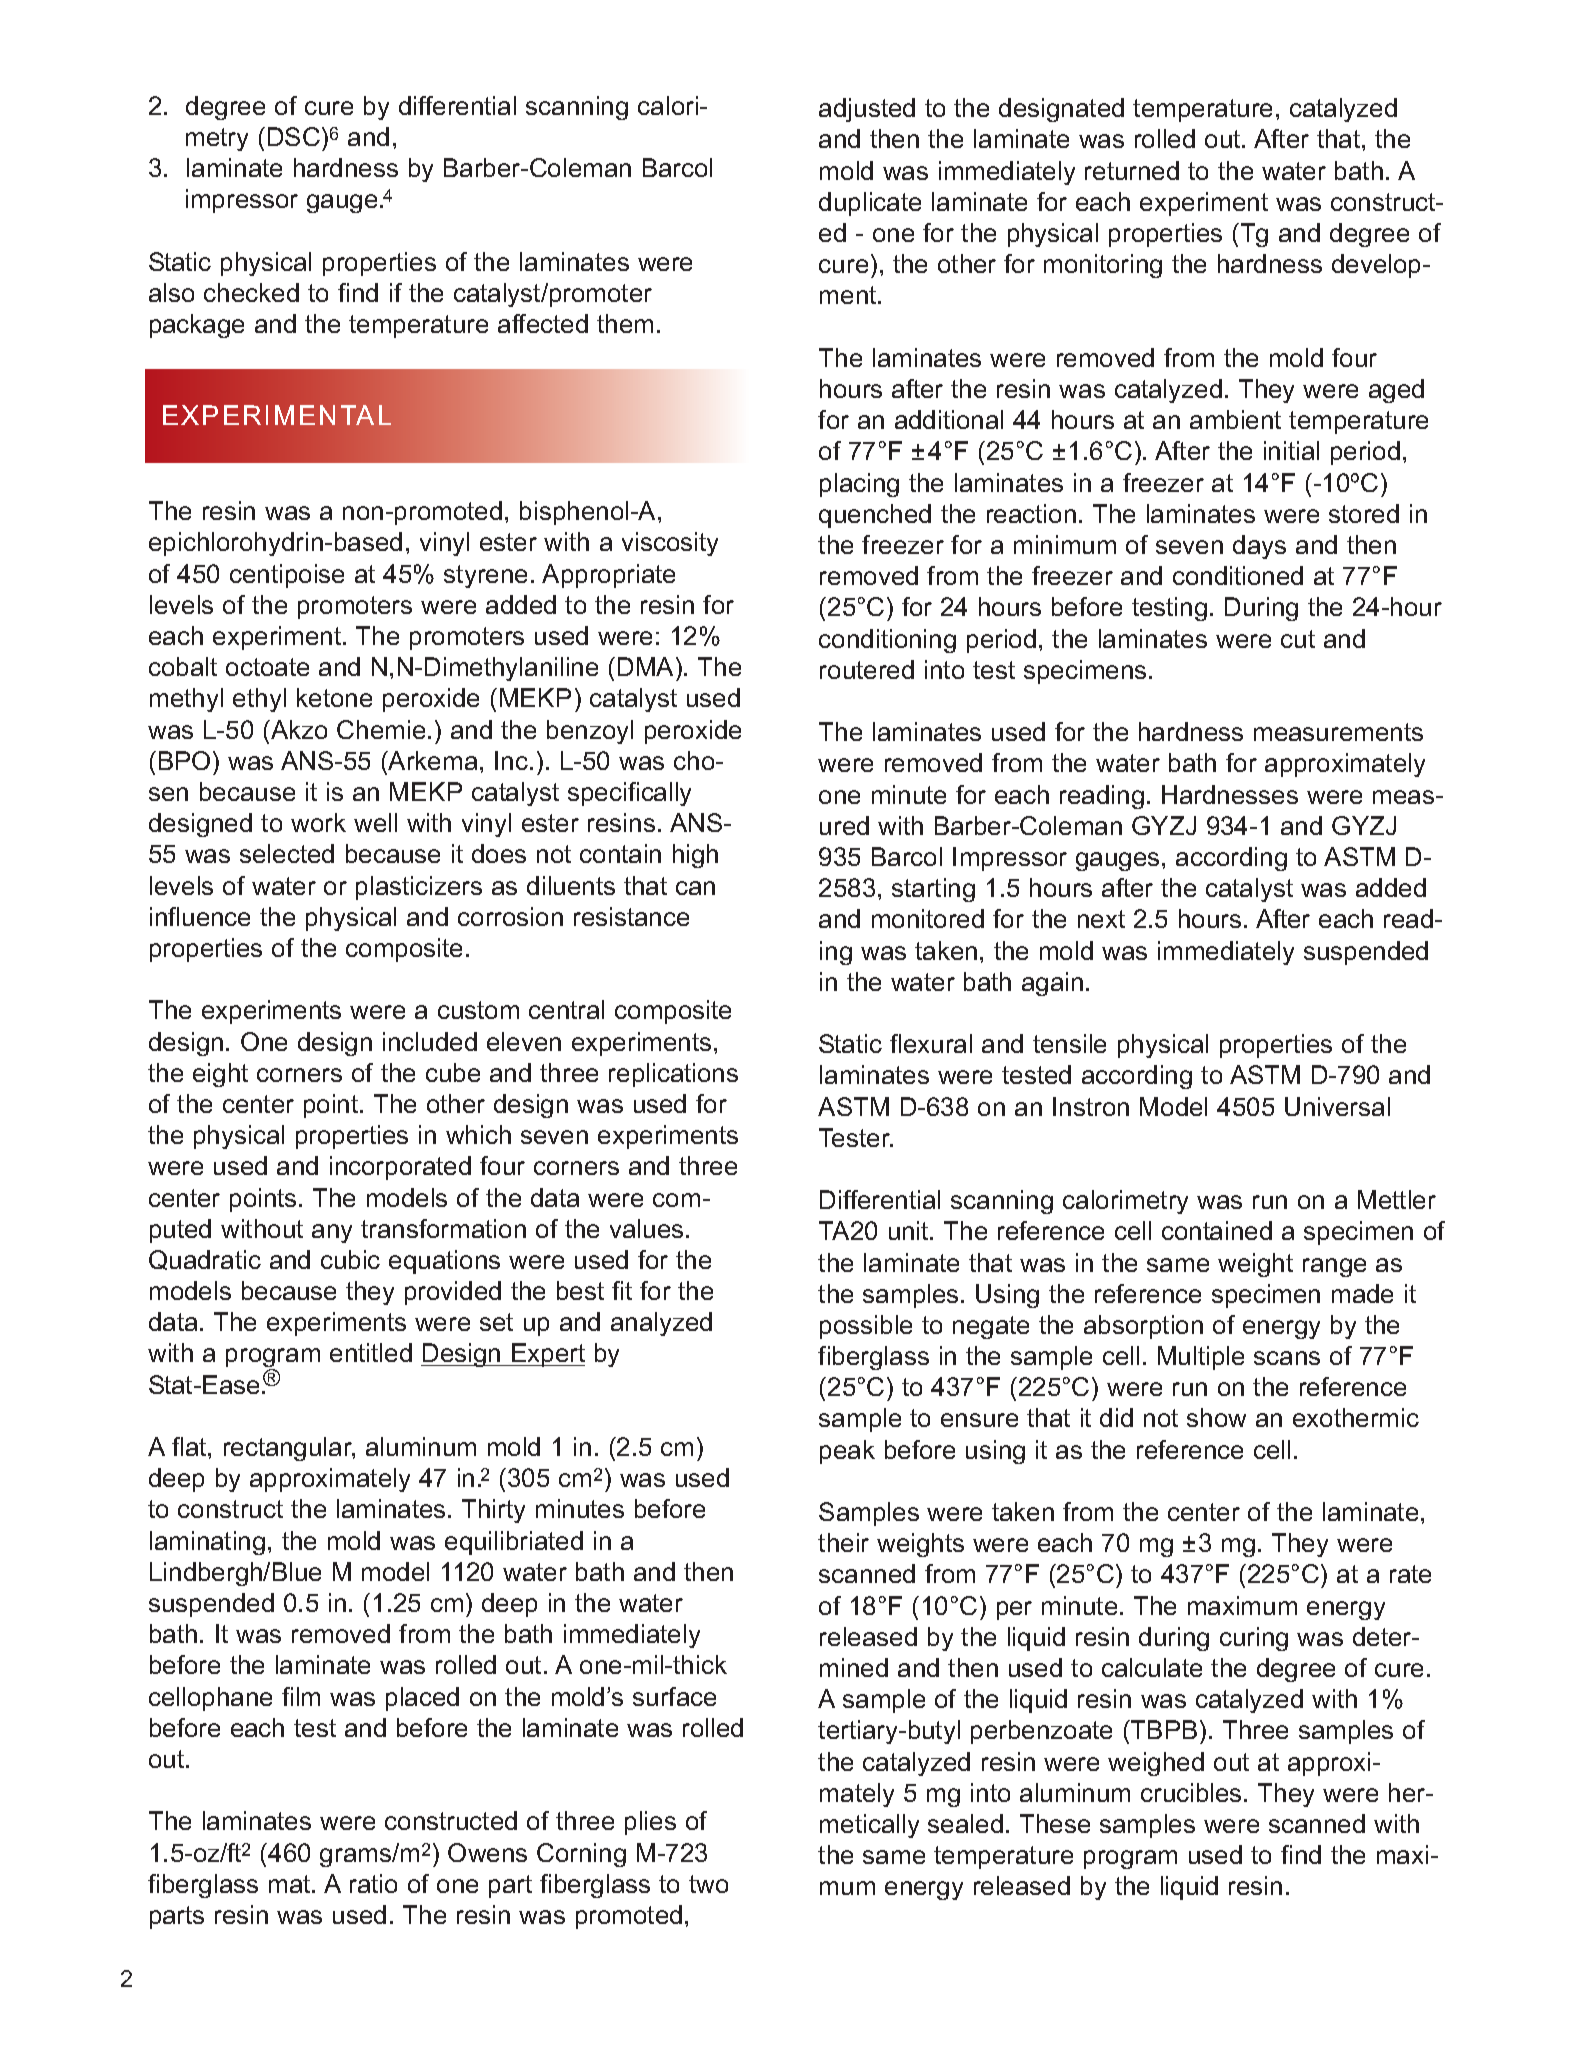 Image resolution: width=1591 pixels, height=2059 pixels. Describe the element at coordinates (866, 1327) in the page. I see `possible` at that location.
